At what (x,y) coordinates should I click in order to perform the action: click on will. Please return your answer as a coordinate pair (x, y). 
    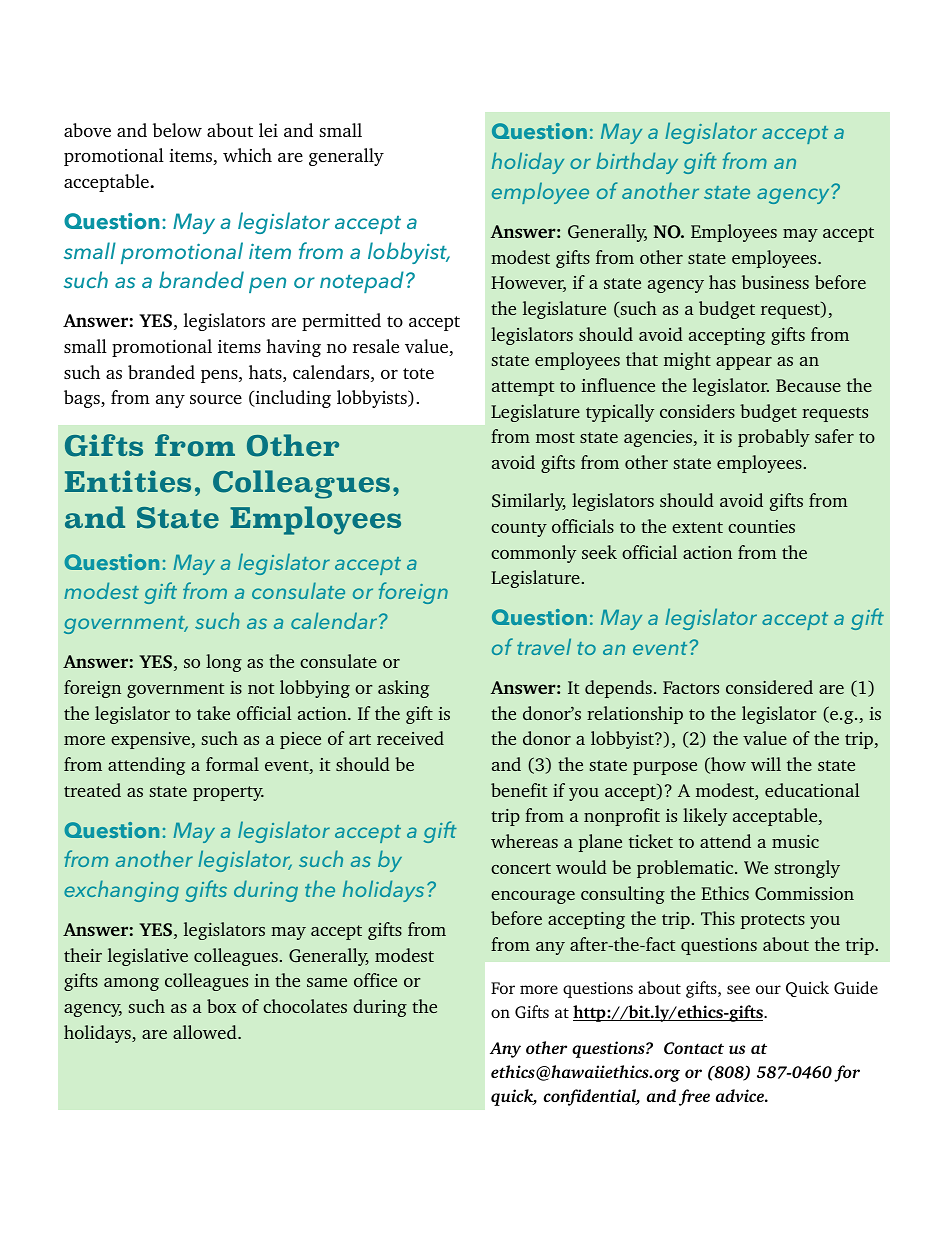
    Looking at the image, I should click on (766, 764).
